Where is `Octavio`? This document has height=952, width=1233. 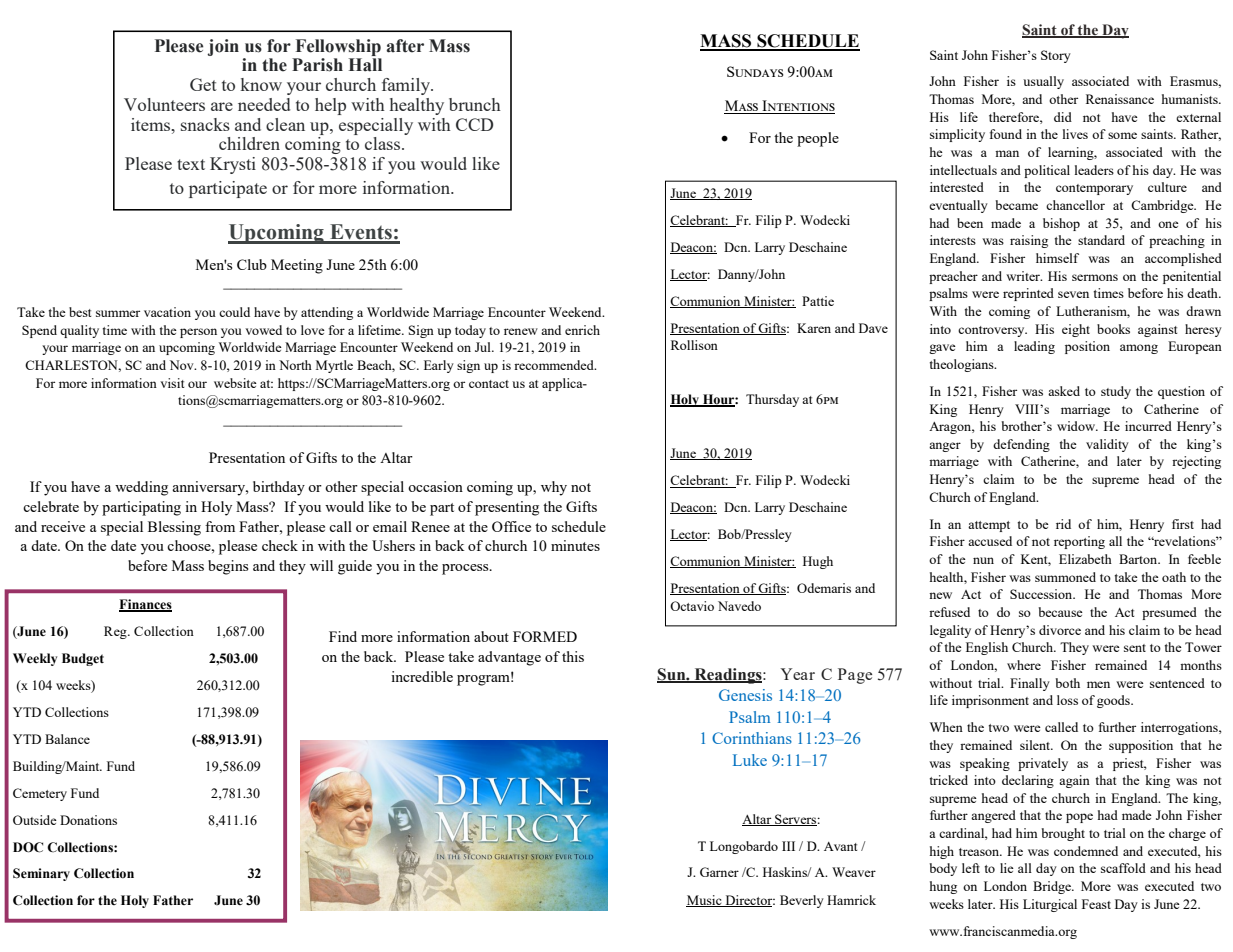 Octavio is located at coordinates (692, 606).
